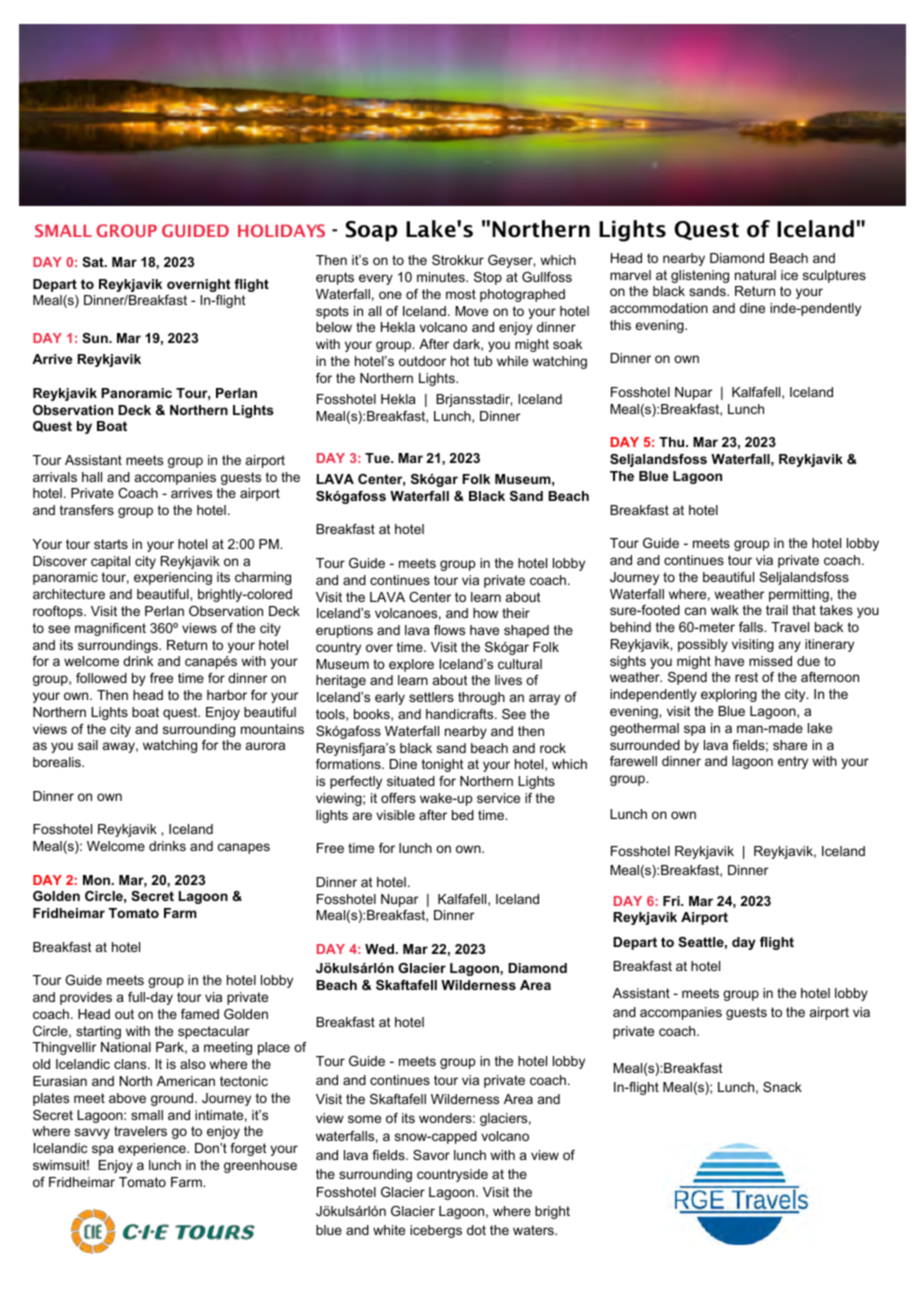 The height and width of the document is (1308, 924). I want to click on bed, so click(463, 815).
